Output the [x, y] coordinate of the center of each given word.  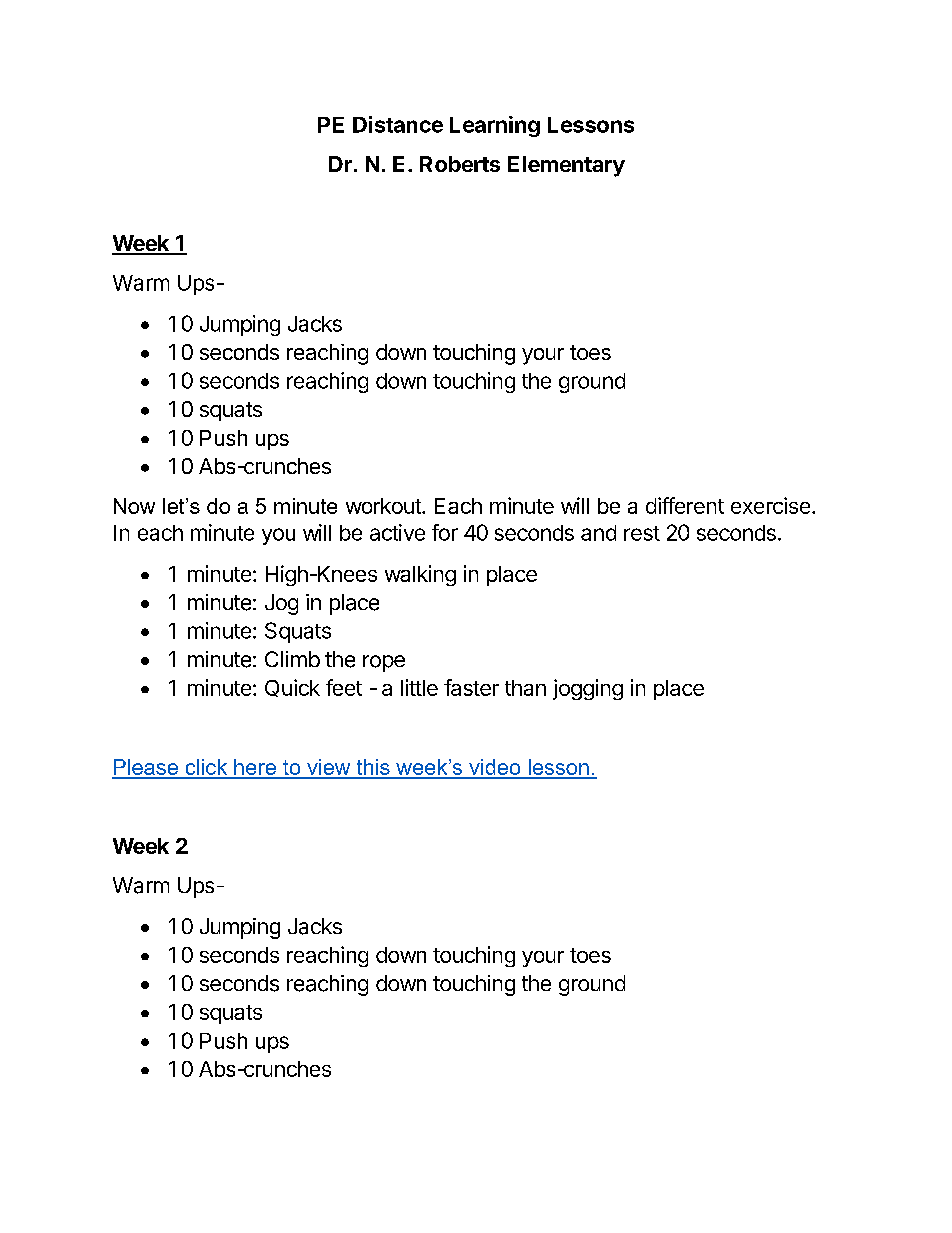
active [397, 532]
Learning [495, 126]
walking [420, 575]
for [445, 532]
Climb [292, 659]
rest [642, 533]
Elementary [566, 166]
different [685, 505]
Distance [398, 124]
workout [384, 506]
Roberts [460, 164]
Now [134, 506]
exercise [770, 505]
